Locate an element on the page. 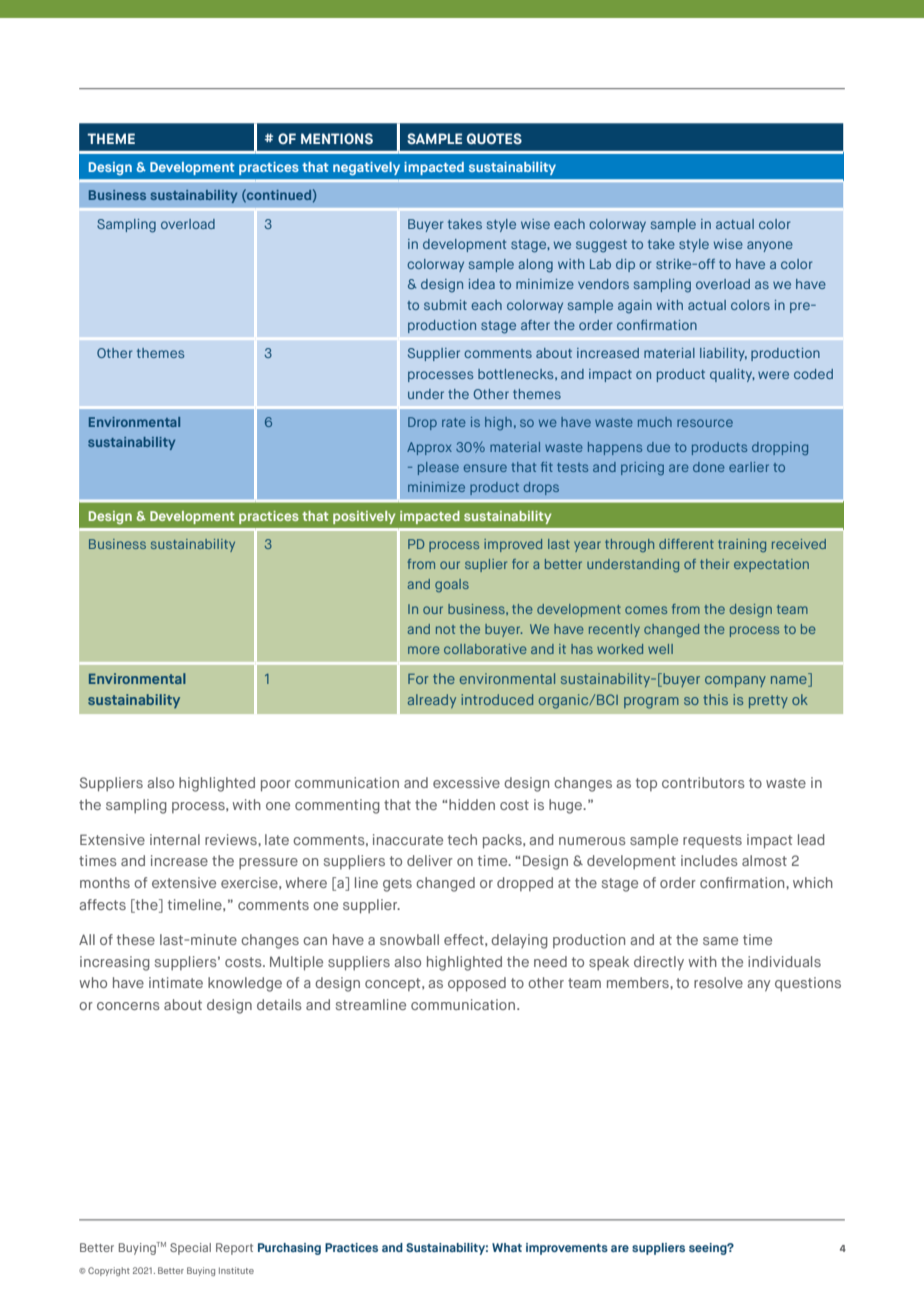 This document has width=924, height=1308. poor is located at coordinates (276, 786).
